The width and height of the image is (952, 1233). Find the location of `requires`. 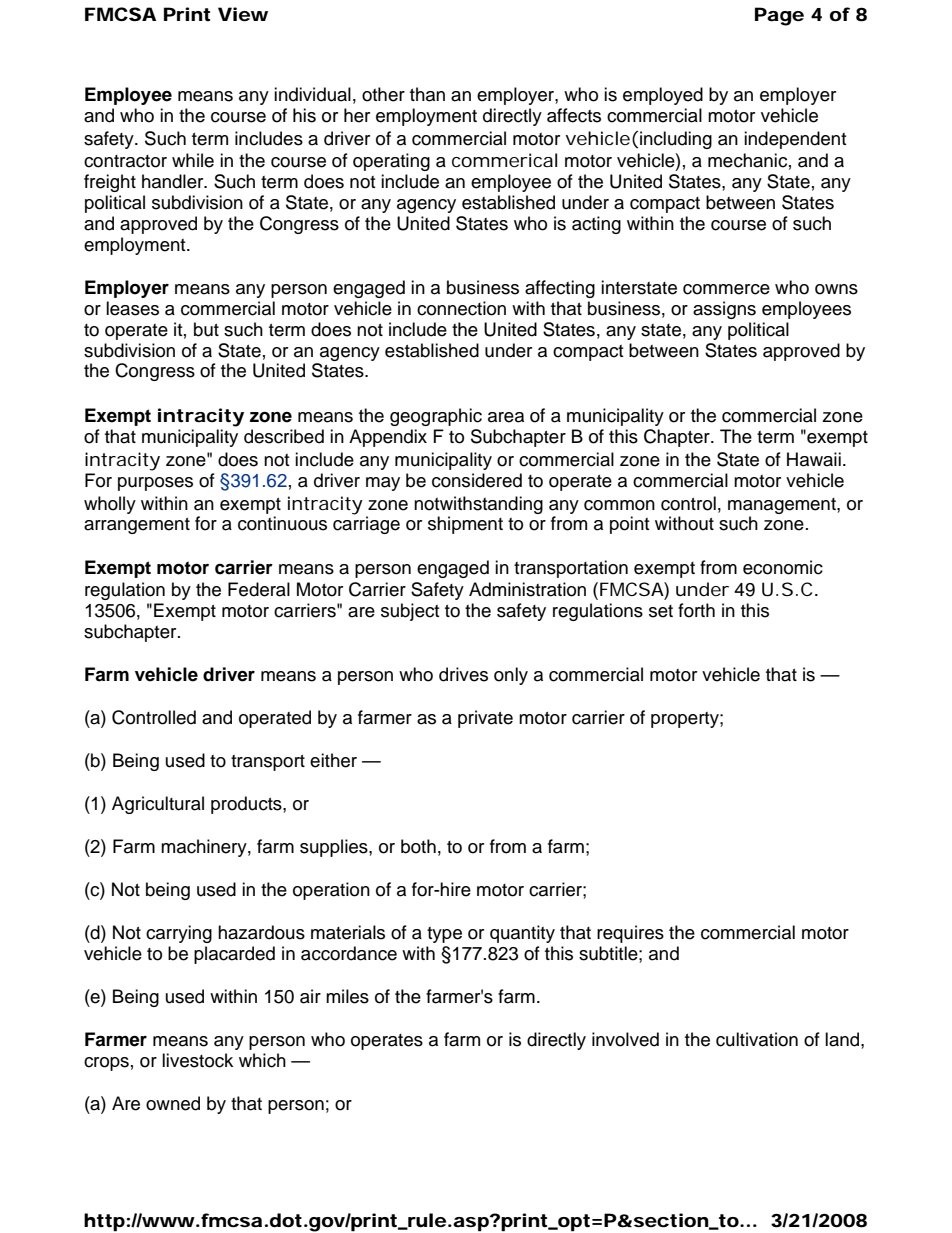

requires is located at coordinates (630, 934).
